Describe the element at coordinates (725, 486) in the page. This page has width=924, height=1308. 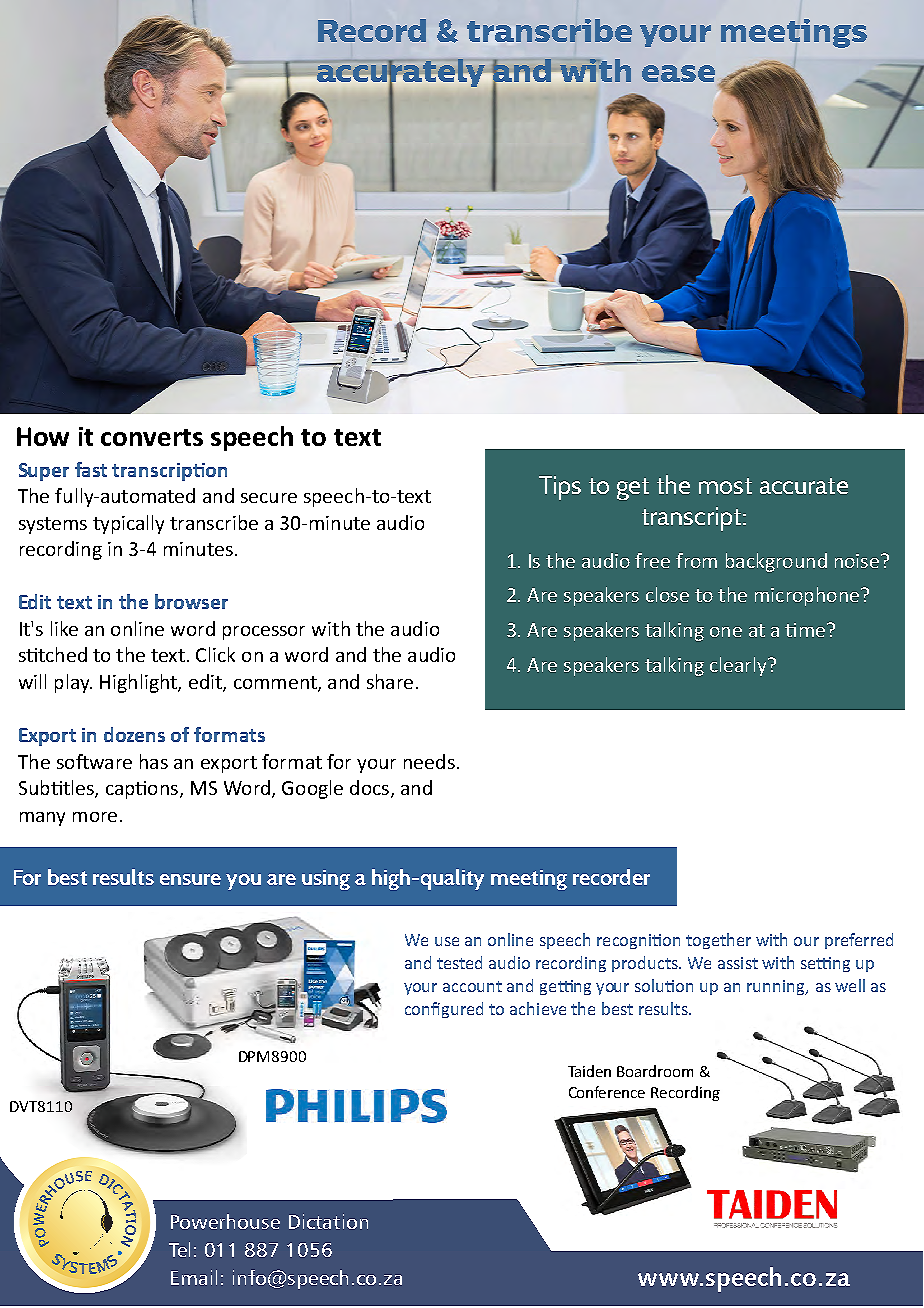
I see `most` at that location.
